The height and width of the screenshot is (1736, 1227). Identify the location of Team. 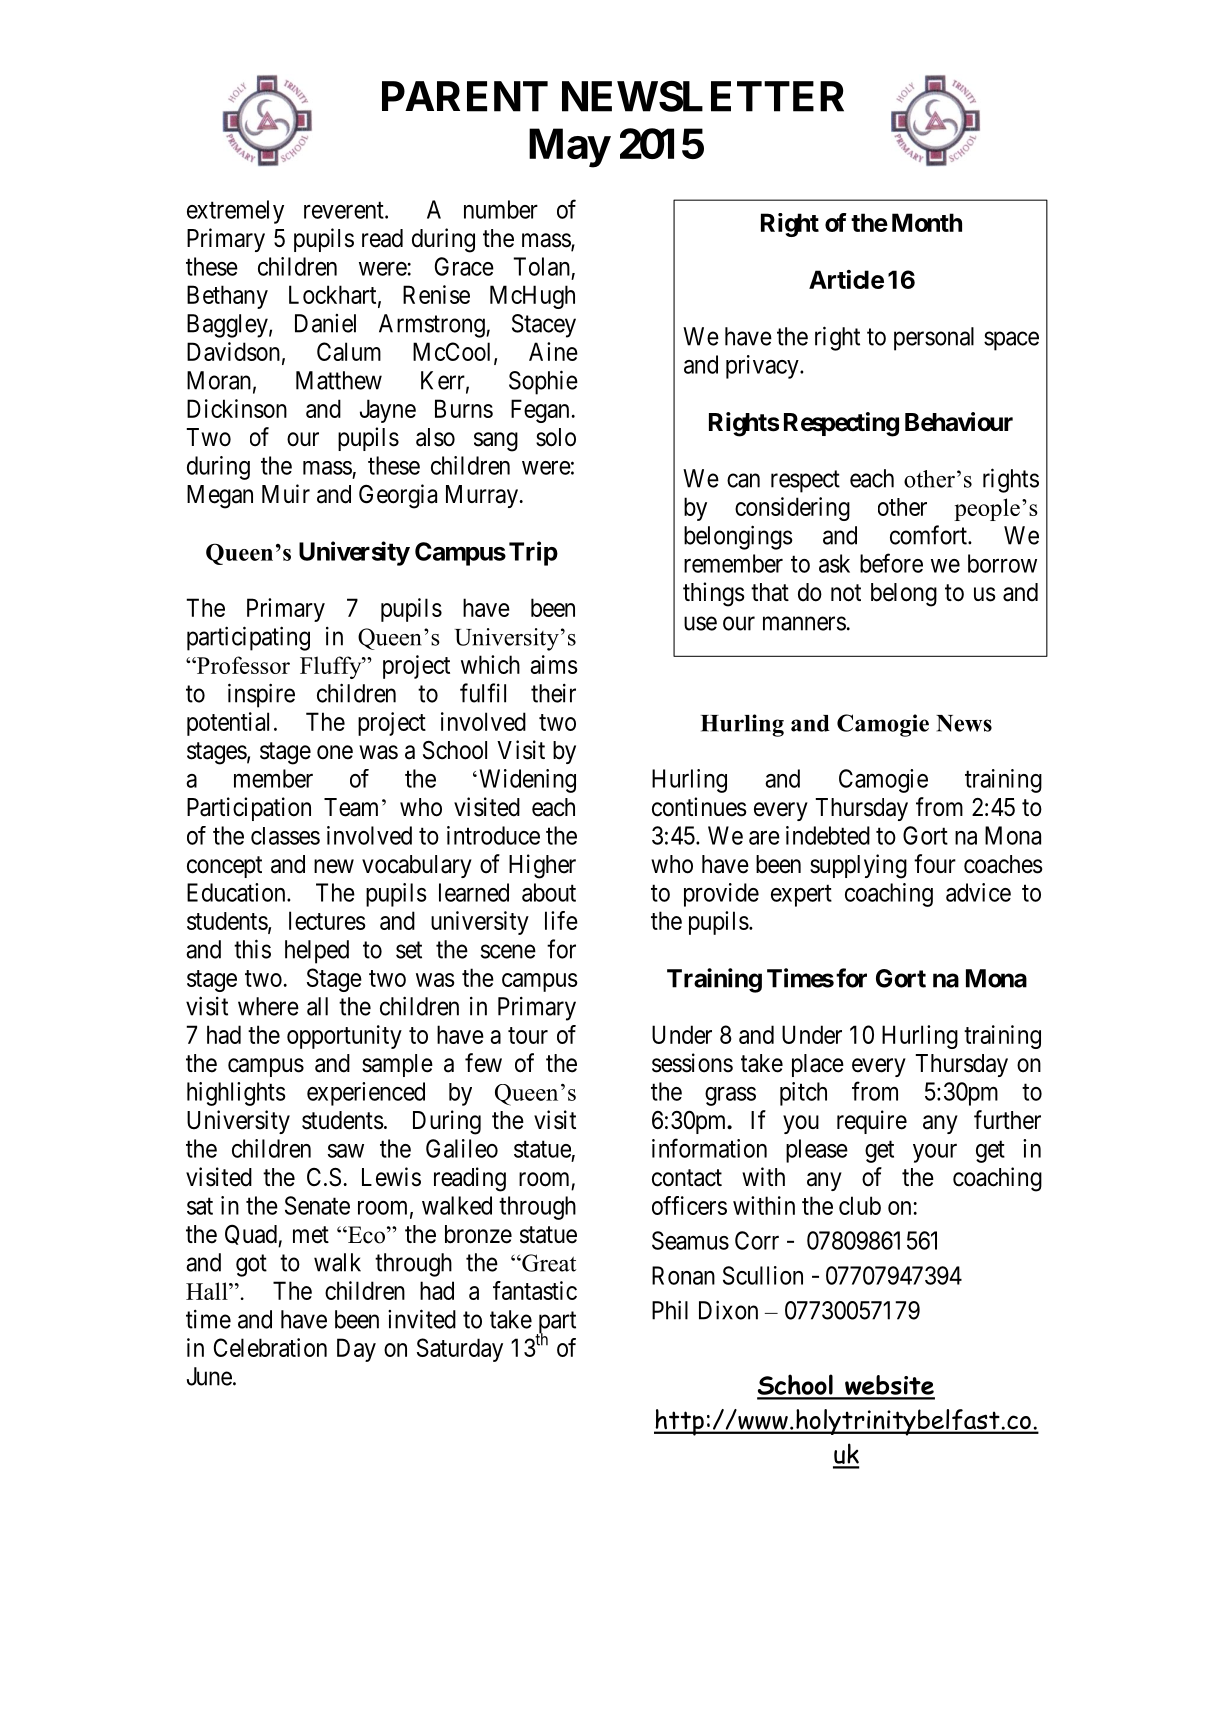
(351, 807).
